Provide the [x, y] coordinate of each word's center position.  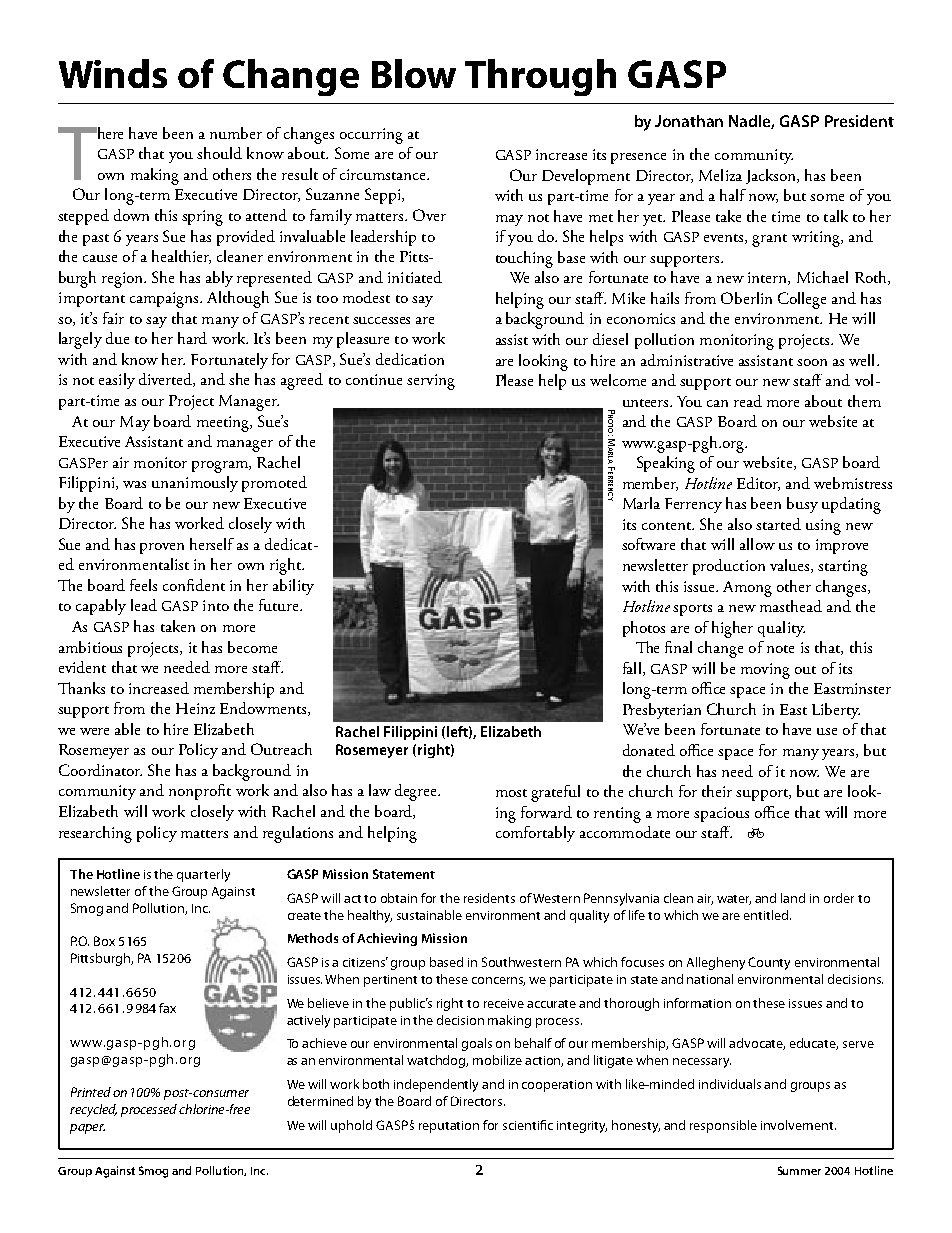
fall [633, 669]
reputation [449, 1127]
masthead [791, 606]
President [859, 121]
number [236, 133]
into [216, 605]
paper [87, 1129]
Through [540, 77]
